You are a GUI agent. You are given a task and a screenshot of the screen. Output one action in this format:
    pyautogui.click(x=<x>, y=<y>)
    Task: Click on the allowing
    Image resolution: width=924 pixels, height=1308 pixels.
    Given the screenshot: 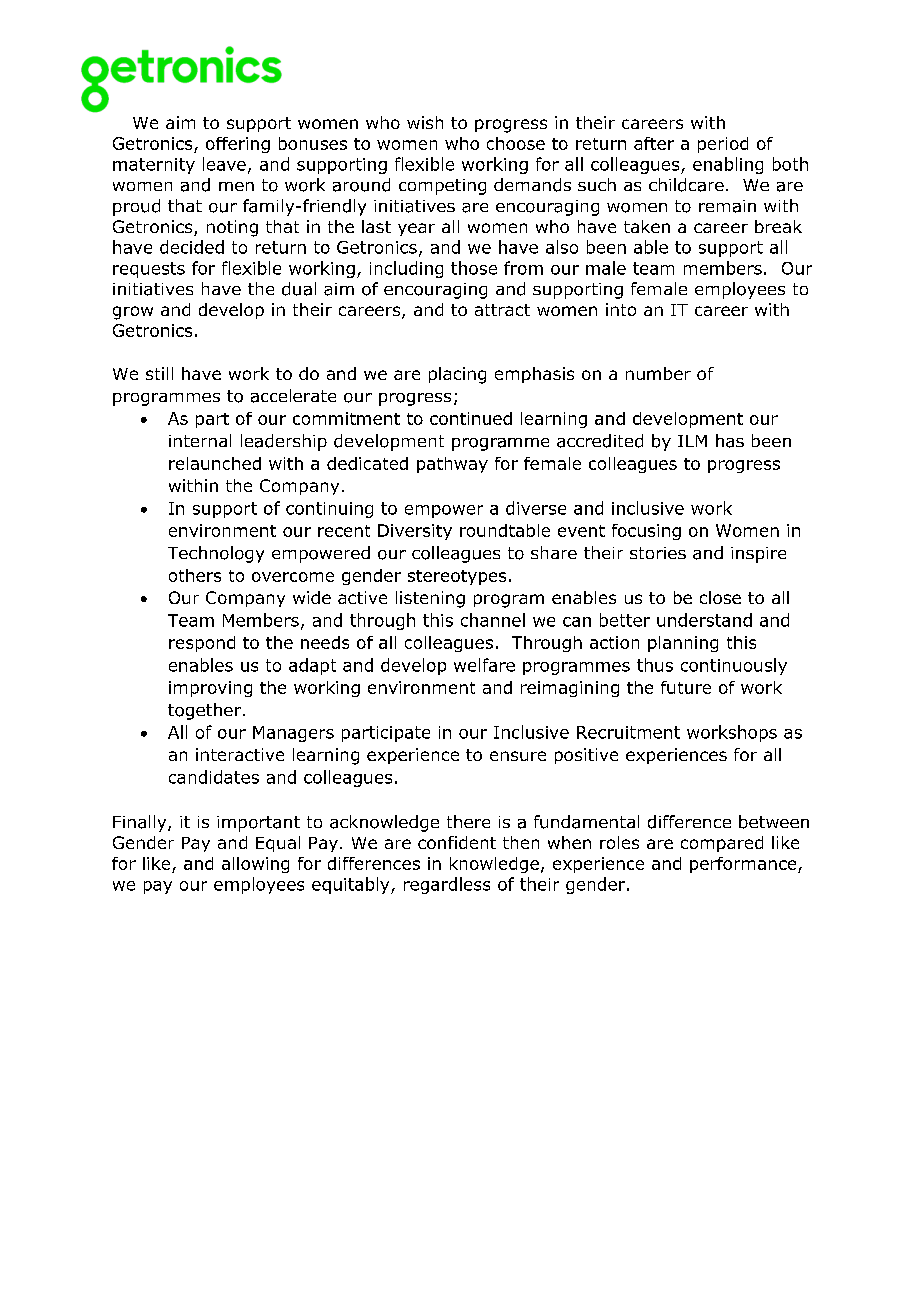 What is the action you would take?
    pyautogui.click(x=255, y=865)
